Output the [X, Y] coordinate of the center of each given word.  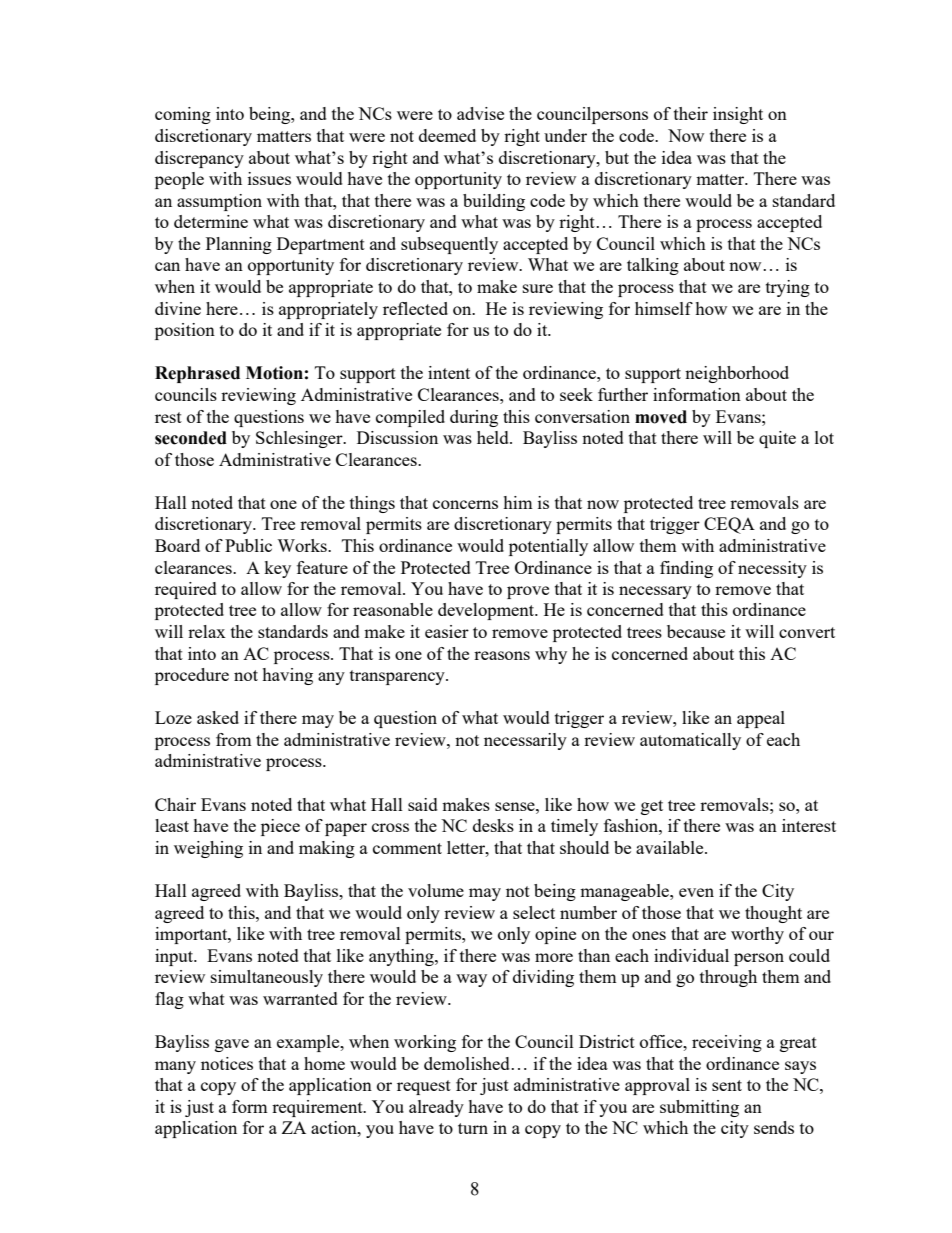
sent [727, 1085]
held [494, 437]
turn [473, 1128]
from [234, 739]
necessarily [525, 741]
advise [480, 113]
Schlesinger [300, 439]
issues [269, 178]
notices [227, 1063]
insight [738, 115]
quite [777, 439]
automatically [690, 741]
